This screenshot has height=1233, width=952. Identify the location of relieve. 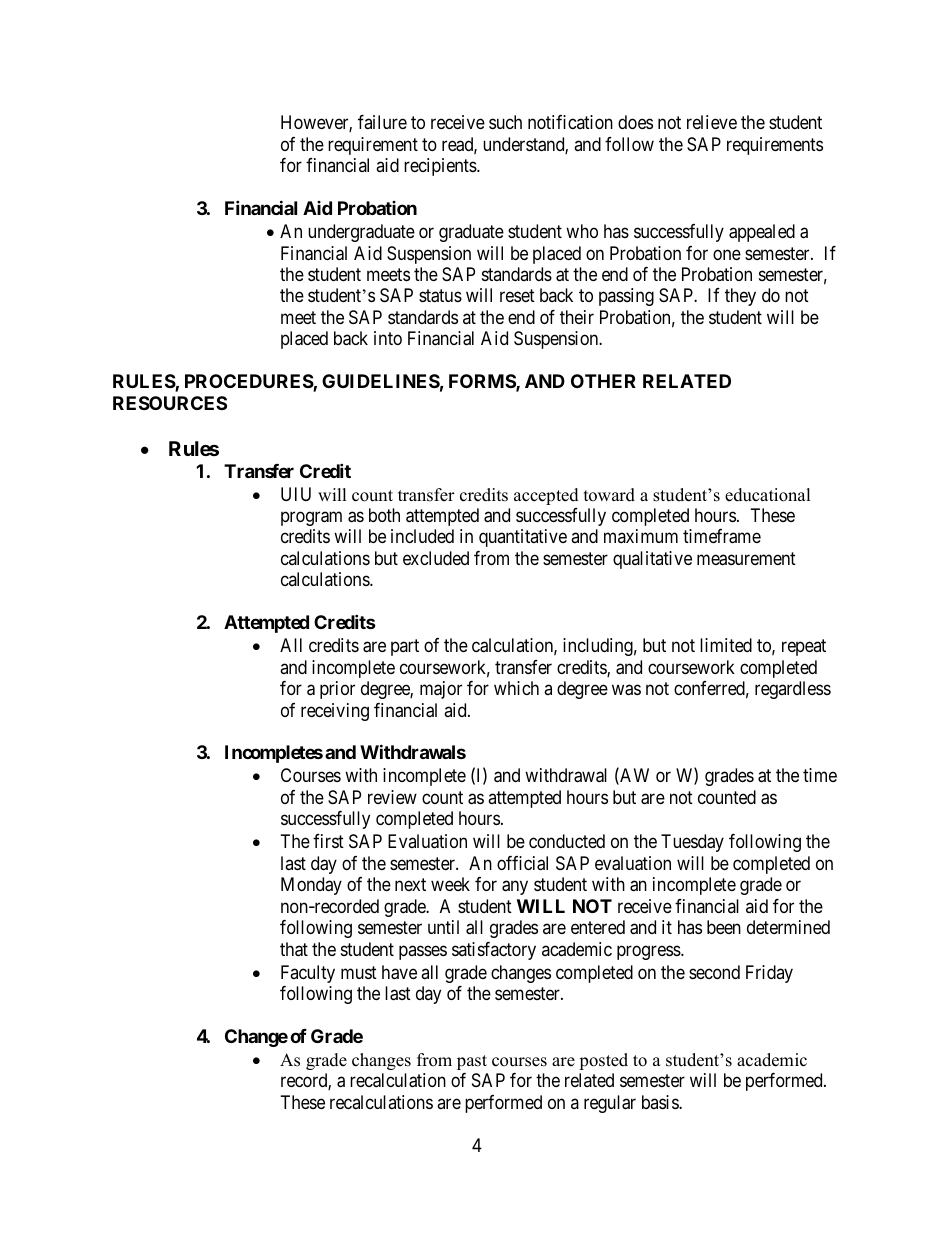
(712, 122).
